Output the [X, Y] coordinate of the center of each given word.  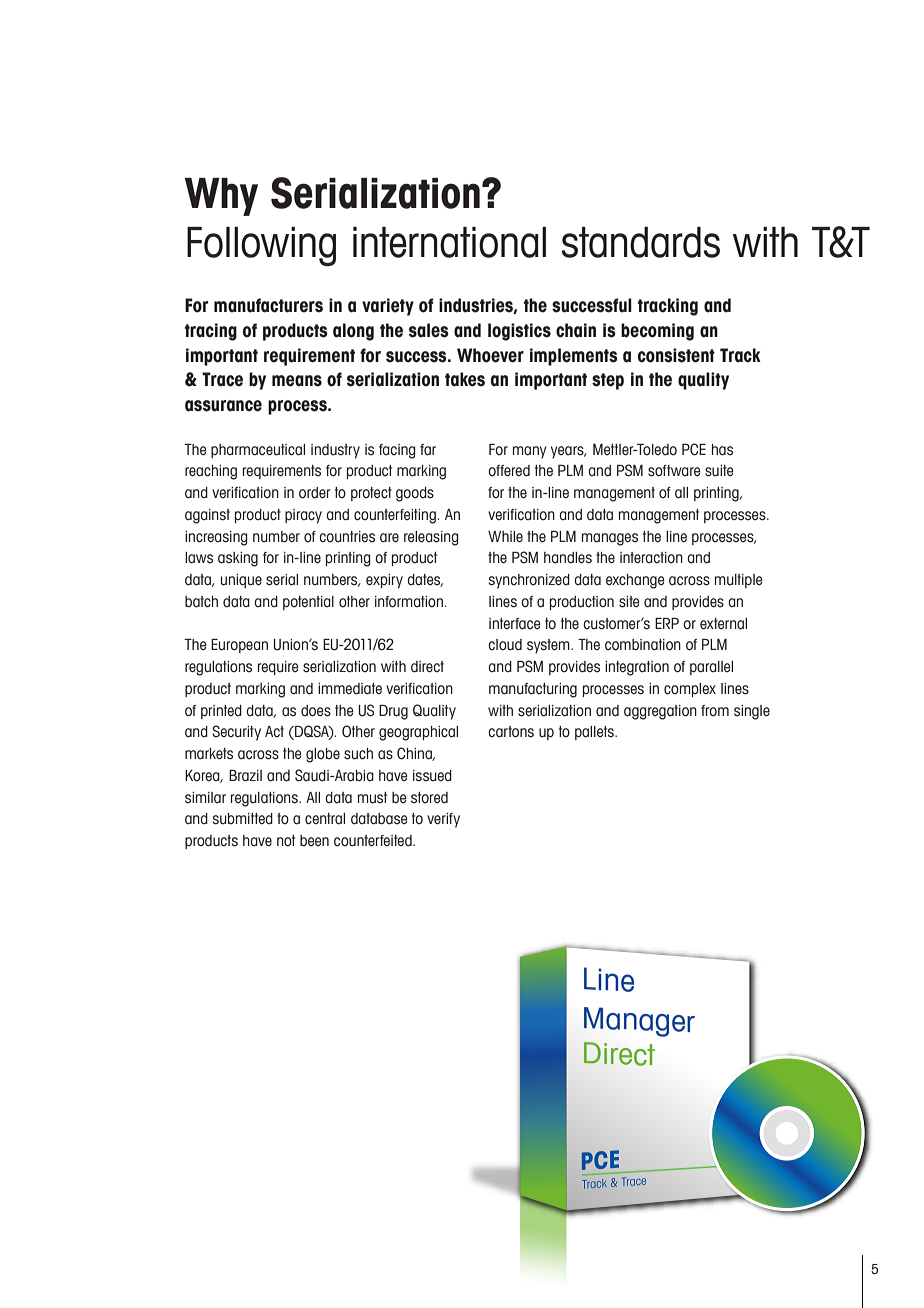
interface [515, 624]
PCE [694, 449]
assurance [223, 406]
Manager [639, 1022]
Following [261, 246]
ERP [667, 623]
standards [641, 242]
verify [443, 820]
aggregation [660, 712]
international [449, 242]
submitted [243, 819]
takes [465, 379]
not [286, 841]
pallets [595, 733]
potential [308, 603]
